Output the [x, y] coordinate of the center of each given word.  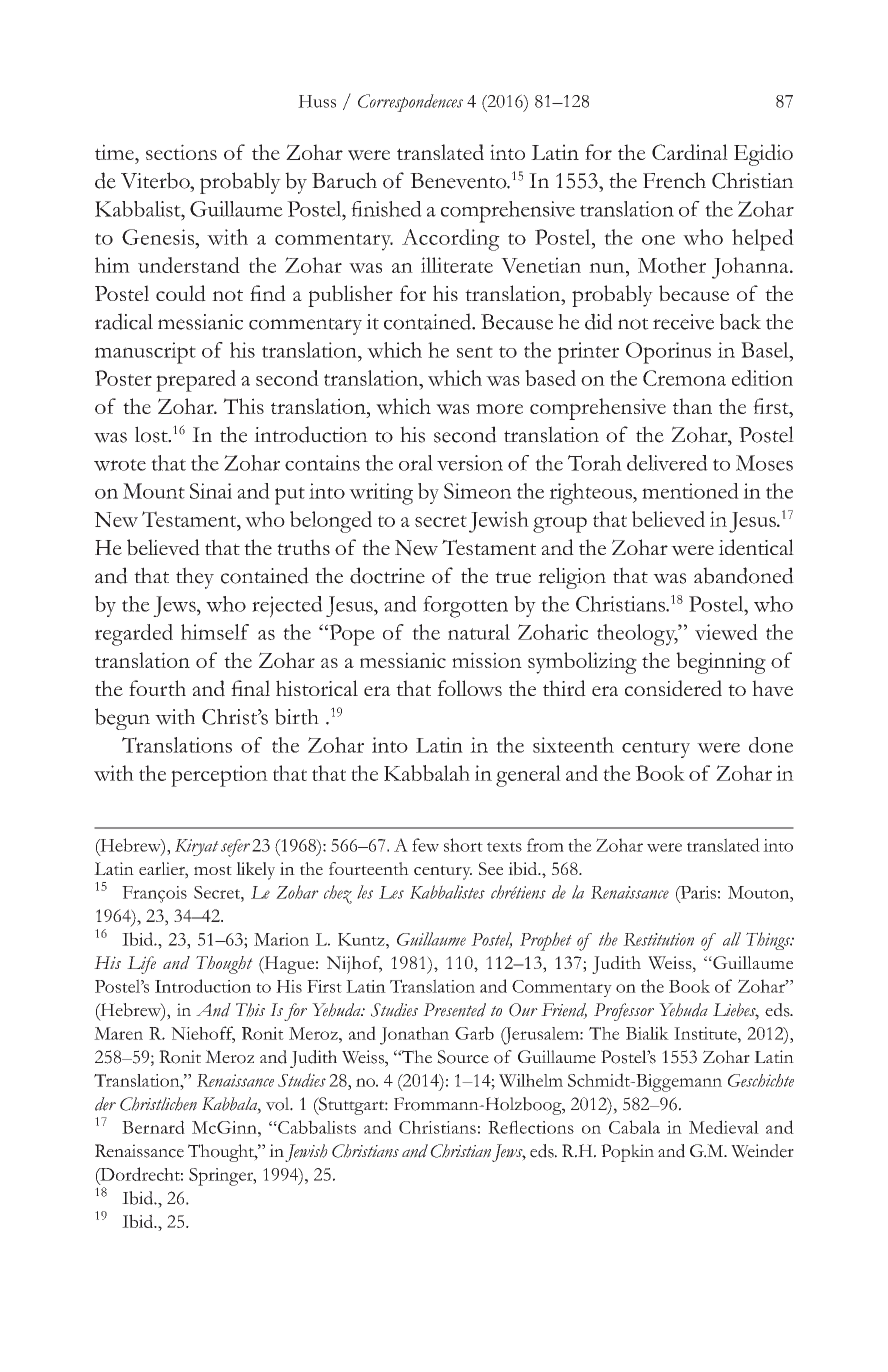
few [425, 845]
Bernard [153, 1127]
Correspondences [410, 103]
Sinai [211, 491]
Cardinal [690, 152]
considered [673, 688]
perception [219, 776]
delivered [667, 463]
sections [181, 152]
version [470, 463]
